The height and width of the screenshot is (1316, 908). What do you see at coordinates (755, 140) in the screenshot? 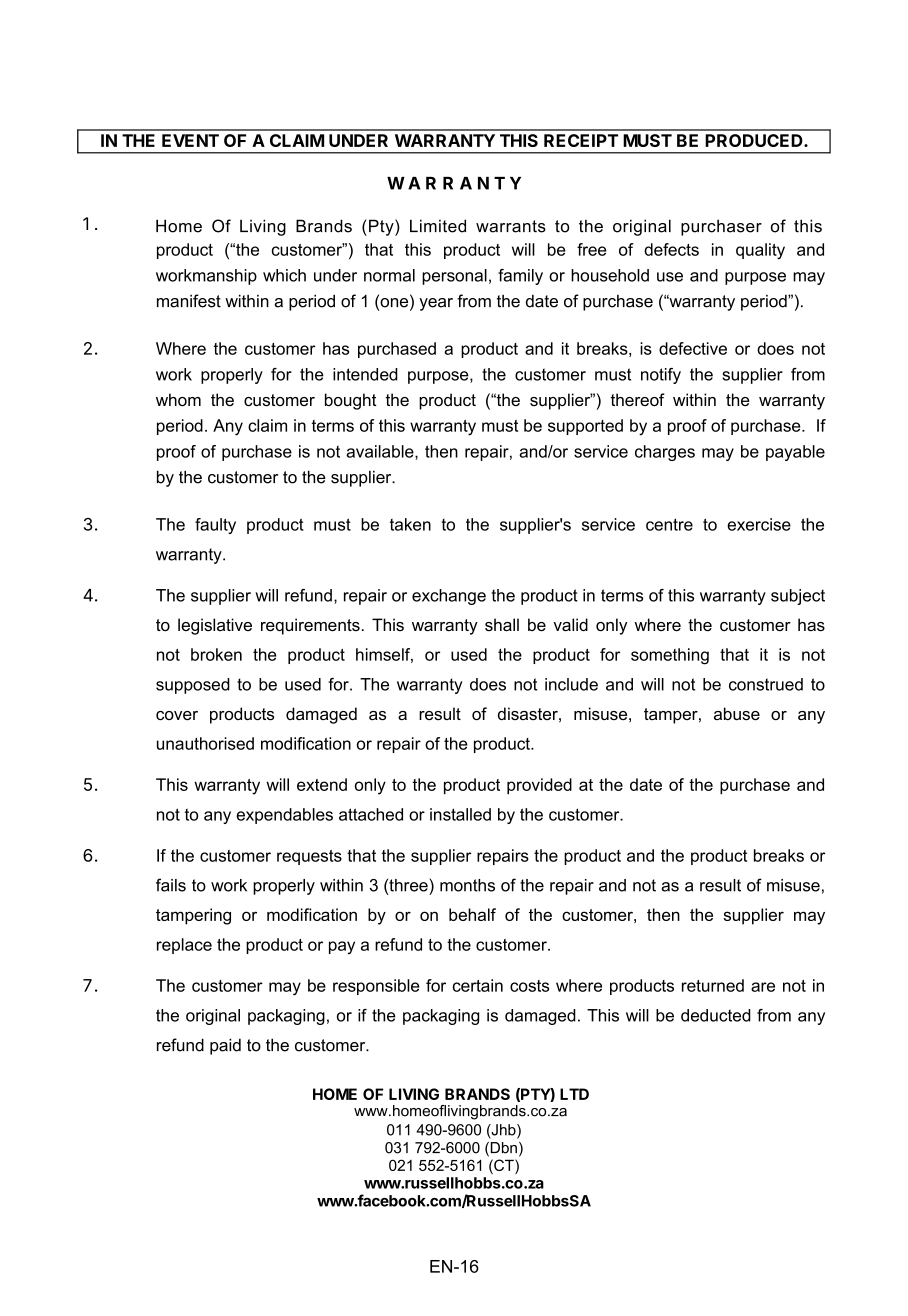
I see `PRODUCED` at bounding box center [755, 140].
